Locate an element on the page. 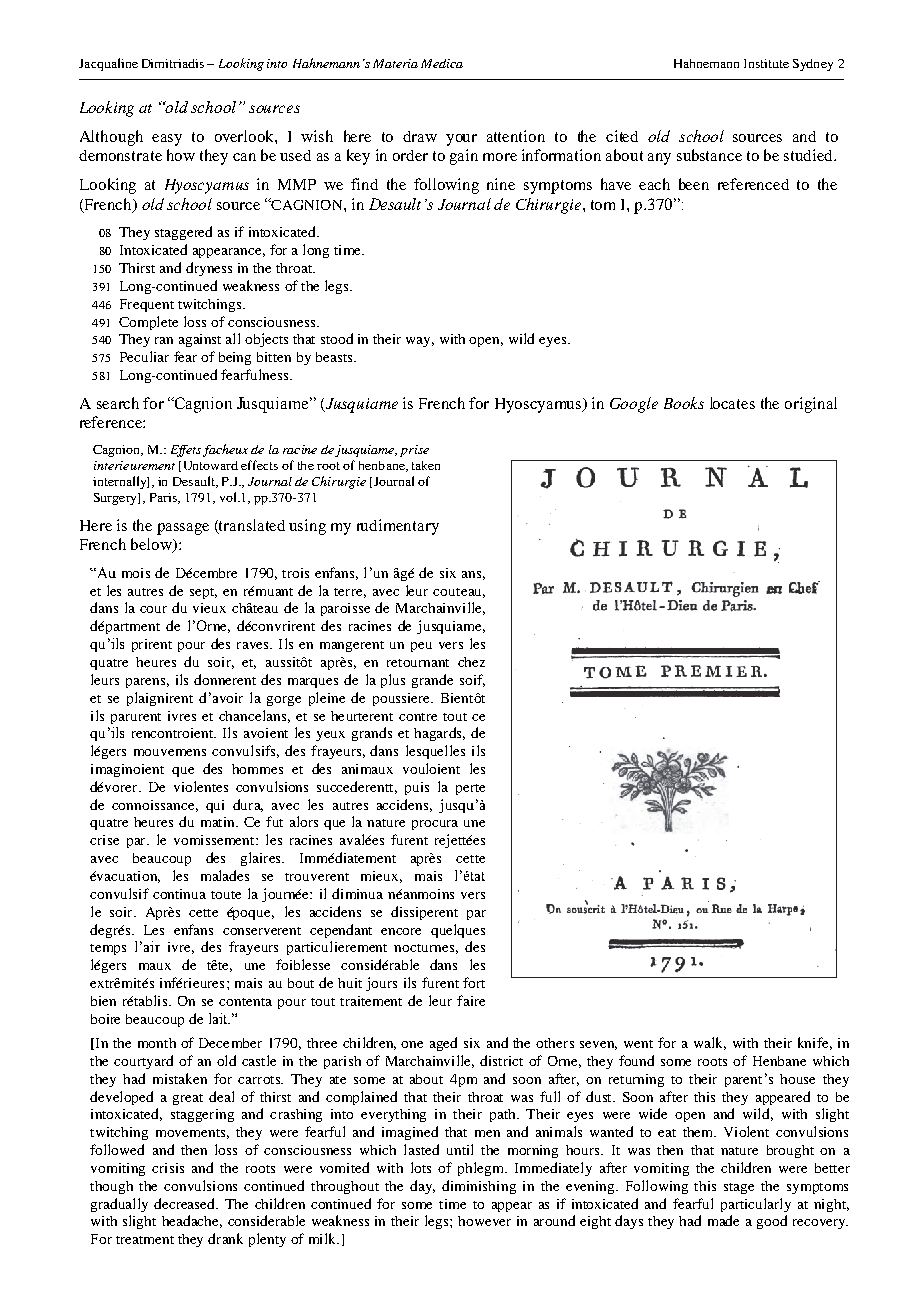 This document has height=1307, width=924. locates is located at coordinates (732, 403).
